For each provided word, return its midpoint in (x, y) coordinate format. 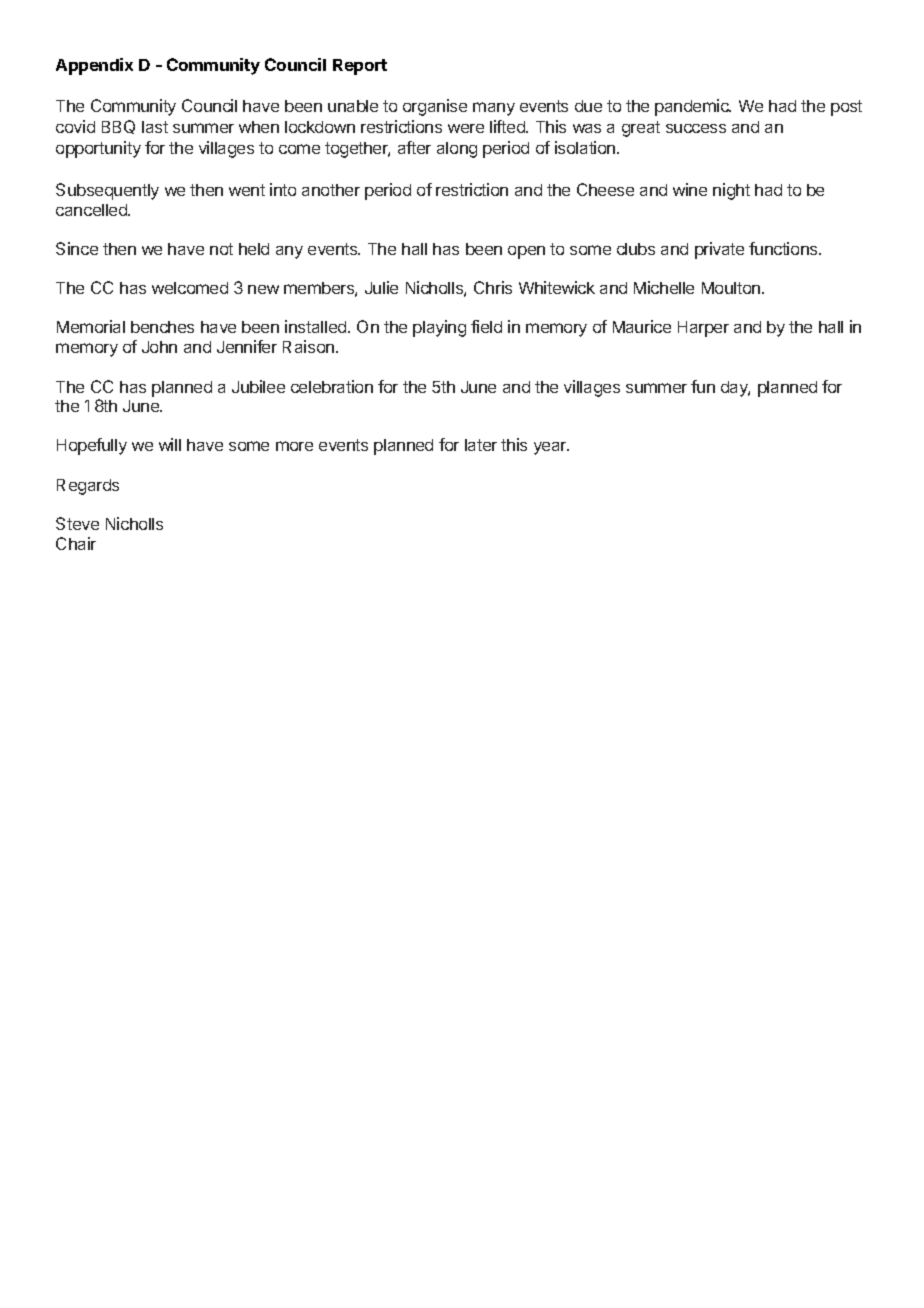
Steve (77, 523)
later (481, 445)
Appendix (94, 66)
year (551, 448)
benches (162, 327)
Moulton (731, 288)
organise (435, 107)
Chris (493, 287)
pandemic (693, 107)
